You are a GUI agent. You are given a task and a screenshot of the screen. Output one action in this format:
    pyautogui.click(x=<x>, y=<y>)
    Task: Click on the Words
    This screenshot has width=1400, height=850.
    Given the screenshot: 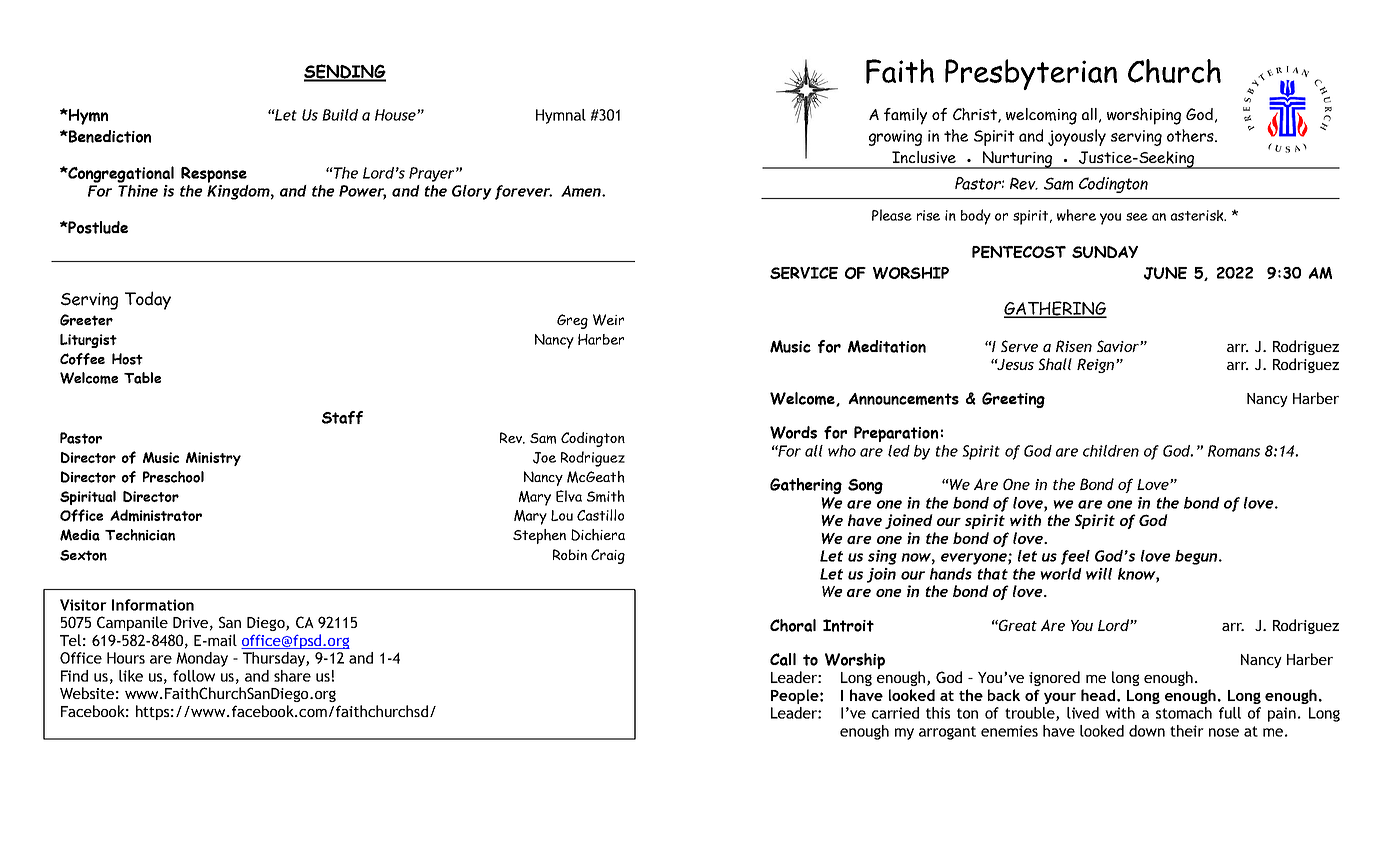 What is the action you would take?
    pyautogui.click(x=793, y=432)
